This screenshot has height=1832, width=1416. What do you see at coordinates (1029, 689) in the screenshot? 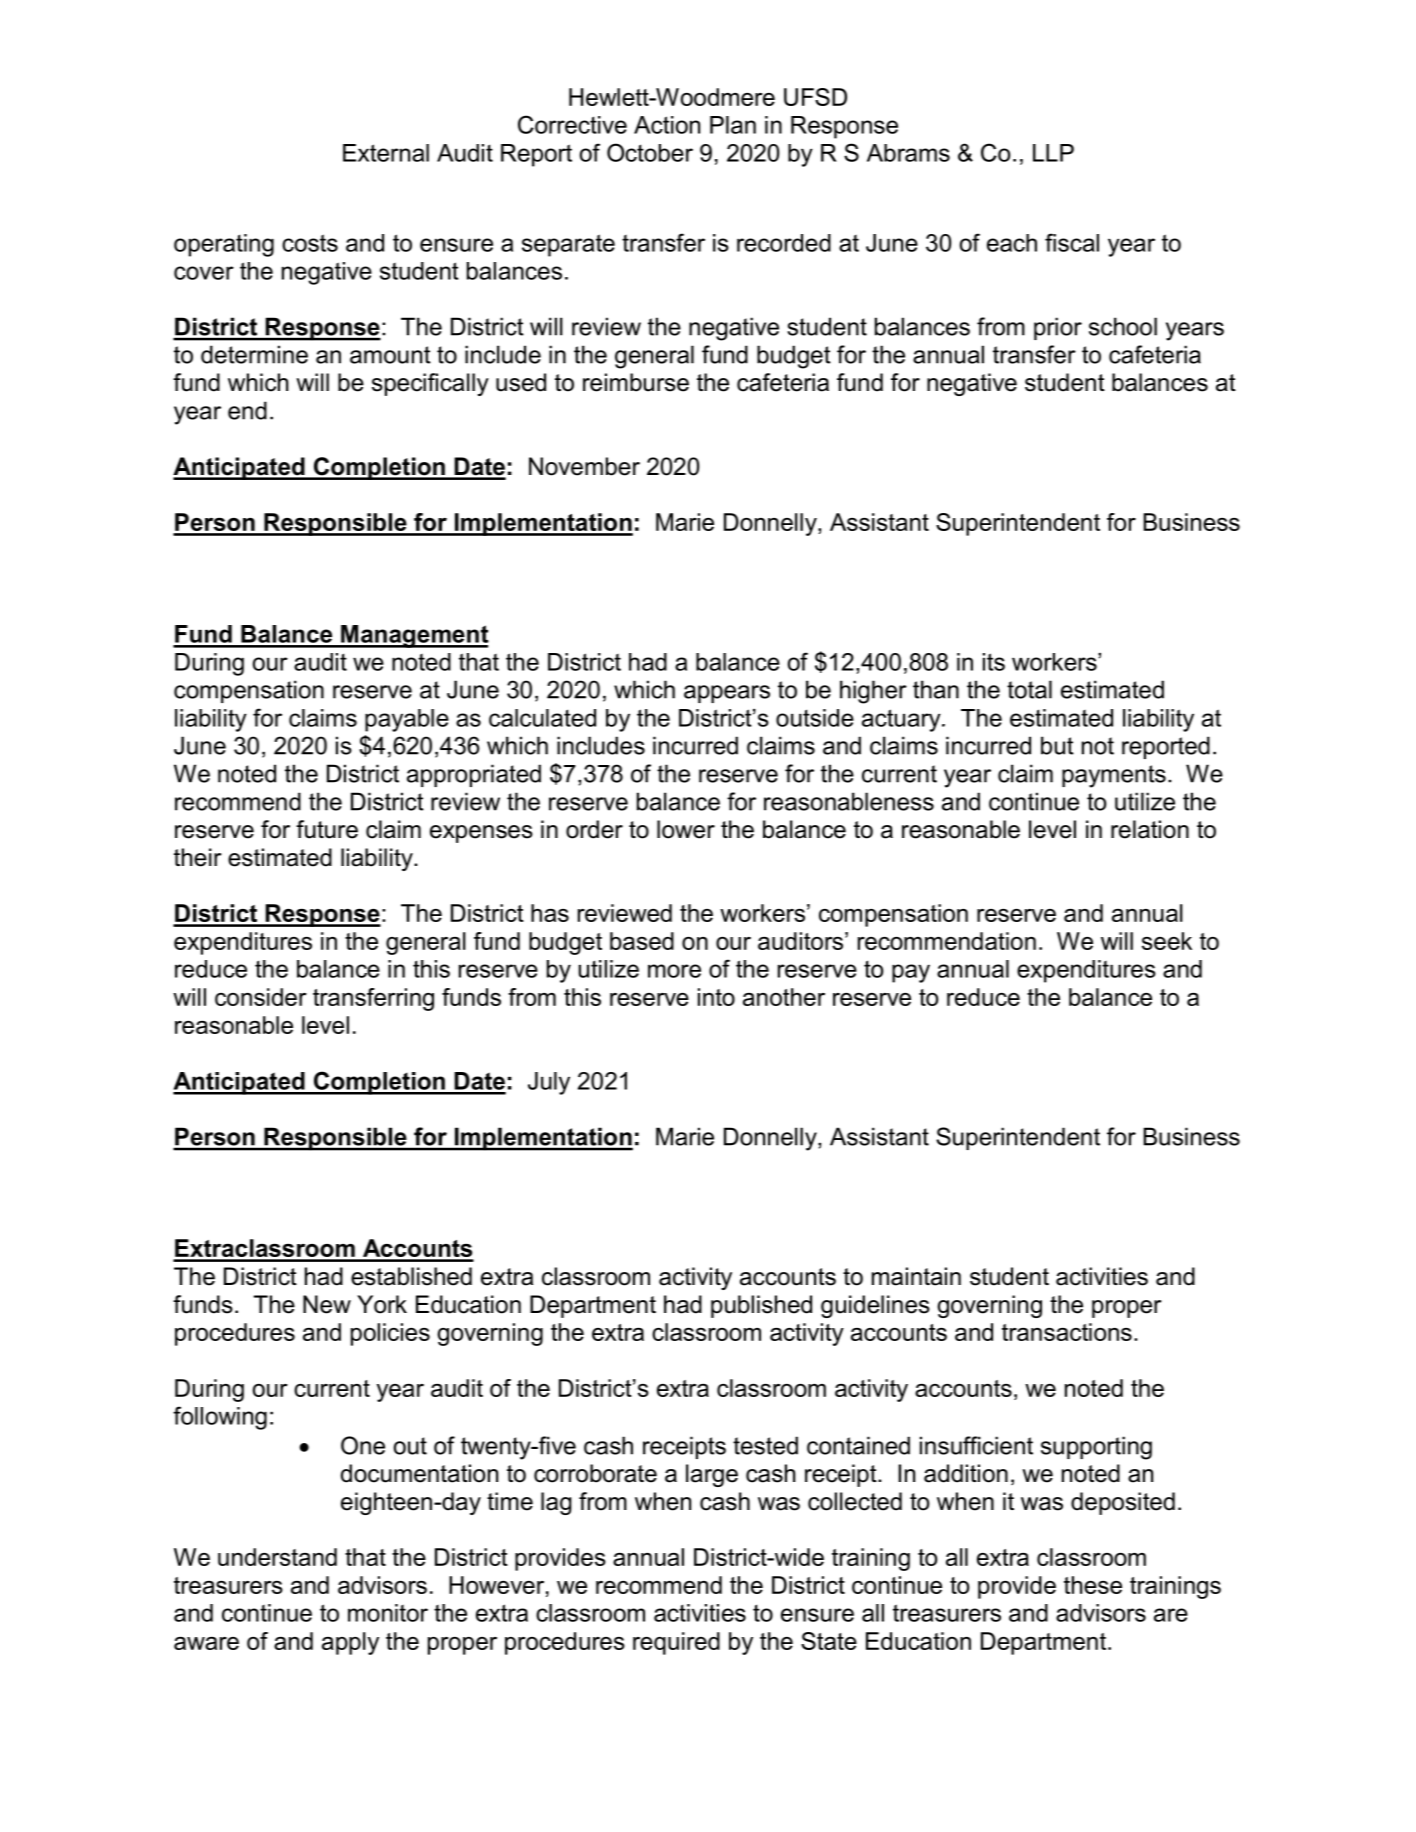
I see `total` at bounding box center [1029, 689].
